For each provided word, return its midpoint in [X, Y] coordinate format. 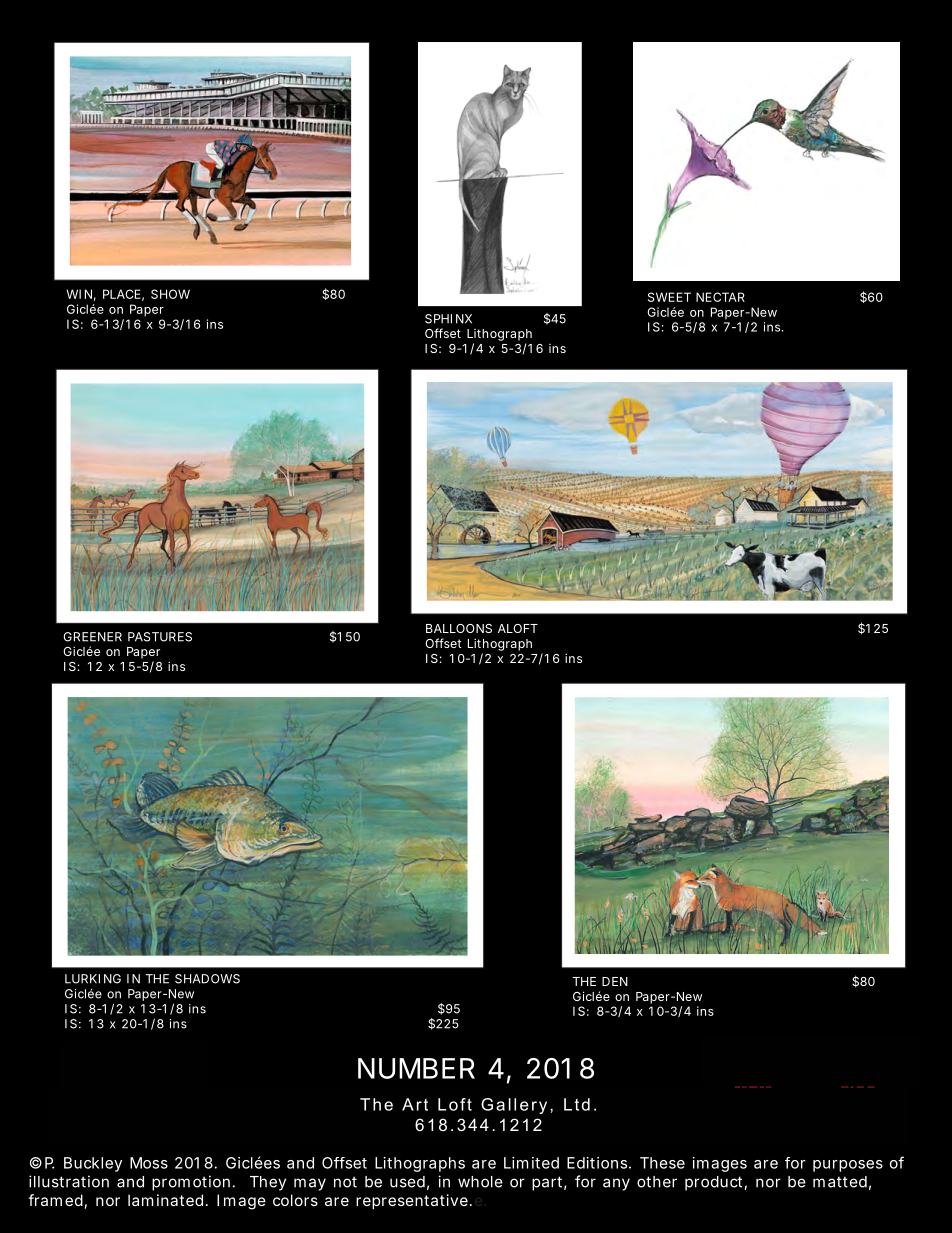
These [662, 1163]
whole [480, 1182]
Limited [531, 1163]
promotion [191, 1183]
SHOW [170, 294]
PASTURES [160, 637]
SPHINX [448, 319]
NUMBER [416, 1068]
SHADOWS [207, 979]
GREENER [92, 637]
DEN [615, 981]
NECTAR [720, 297]
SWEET [669, 297]
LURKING [93, 979]
